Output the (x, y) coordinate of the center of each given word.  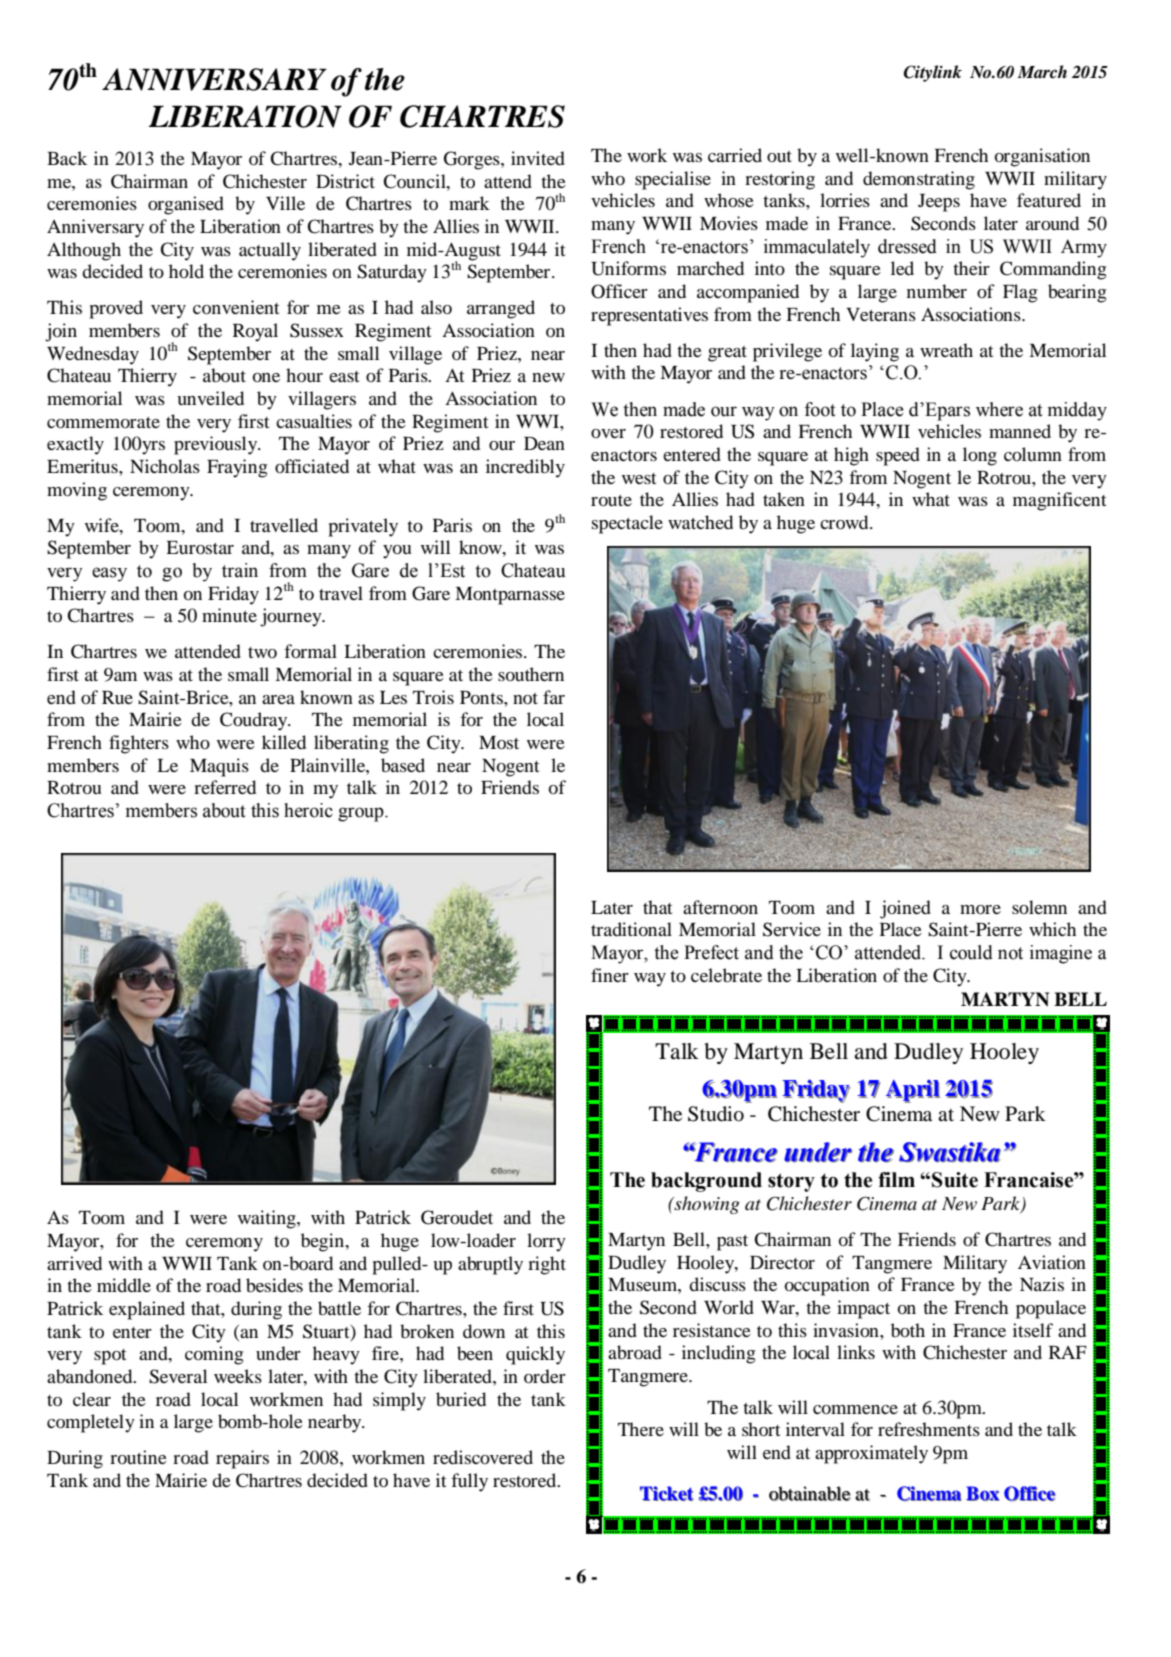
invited (538, 158)
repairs (242, 1459)
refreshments (929, 1429)
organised (186, 205)
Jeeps (939, 203)
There (641, 1429)
